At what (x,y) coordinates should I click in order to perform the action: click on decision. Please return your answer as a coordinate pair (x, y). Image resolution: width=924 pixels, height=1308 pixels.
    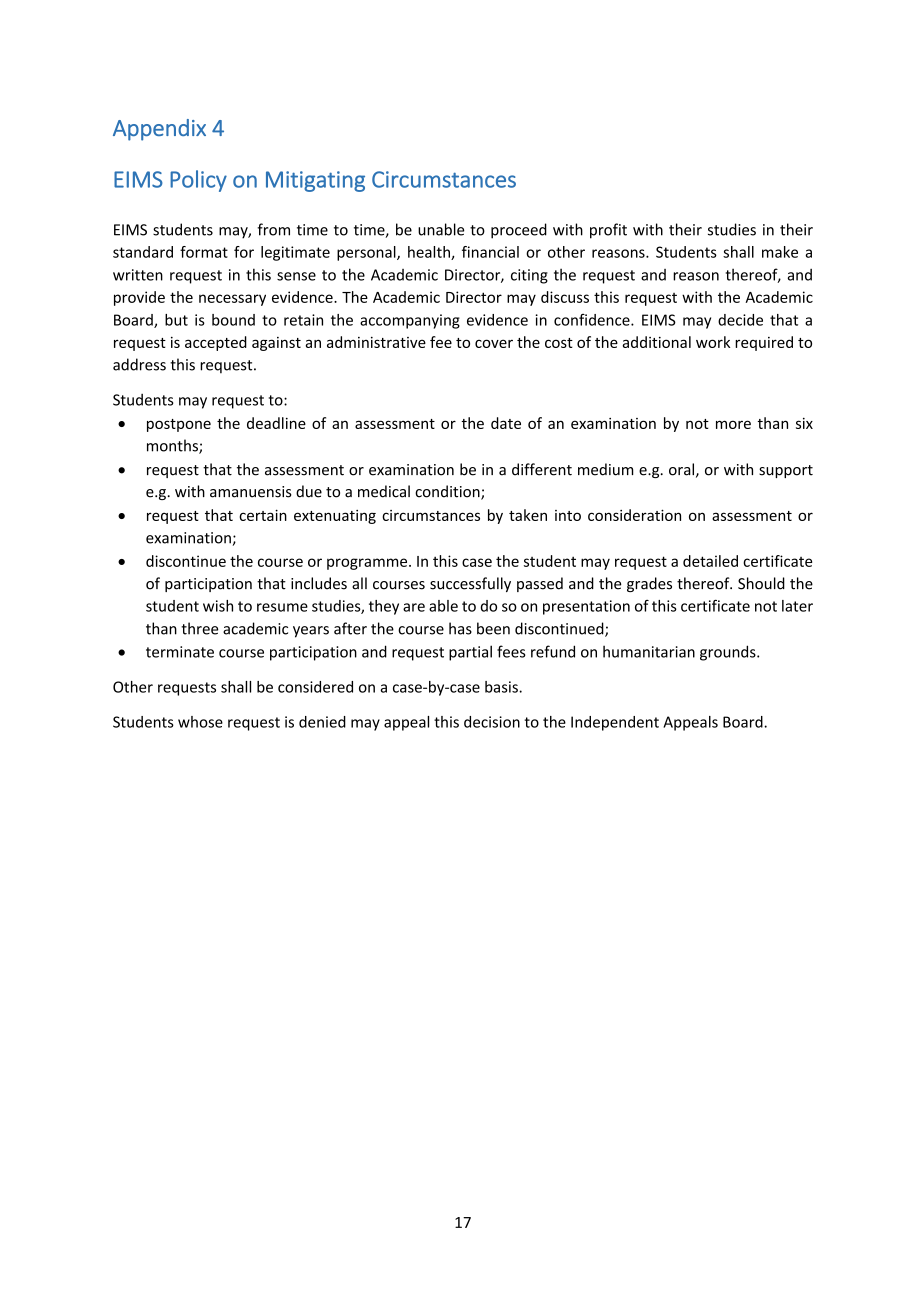
    Looking at the image, I should click on (492, 722).
